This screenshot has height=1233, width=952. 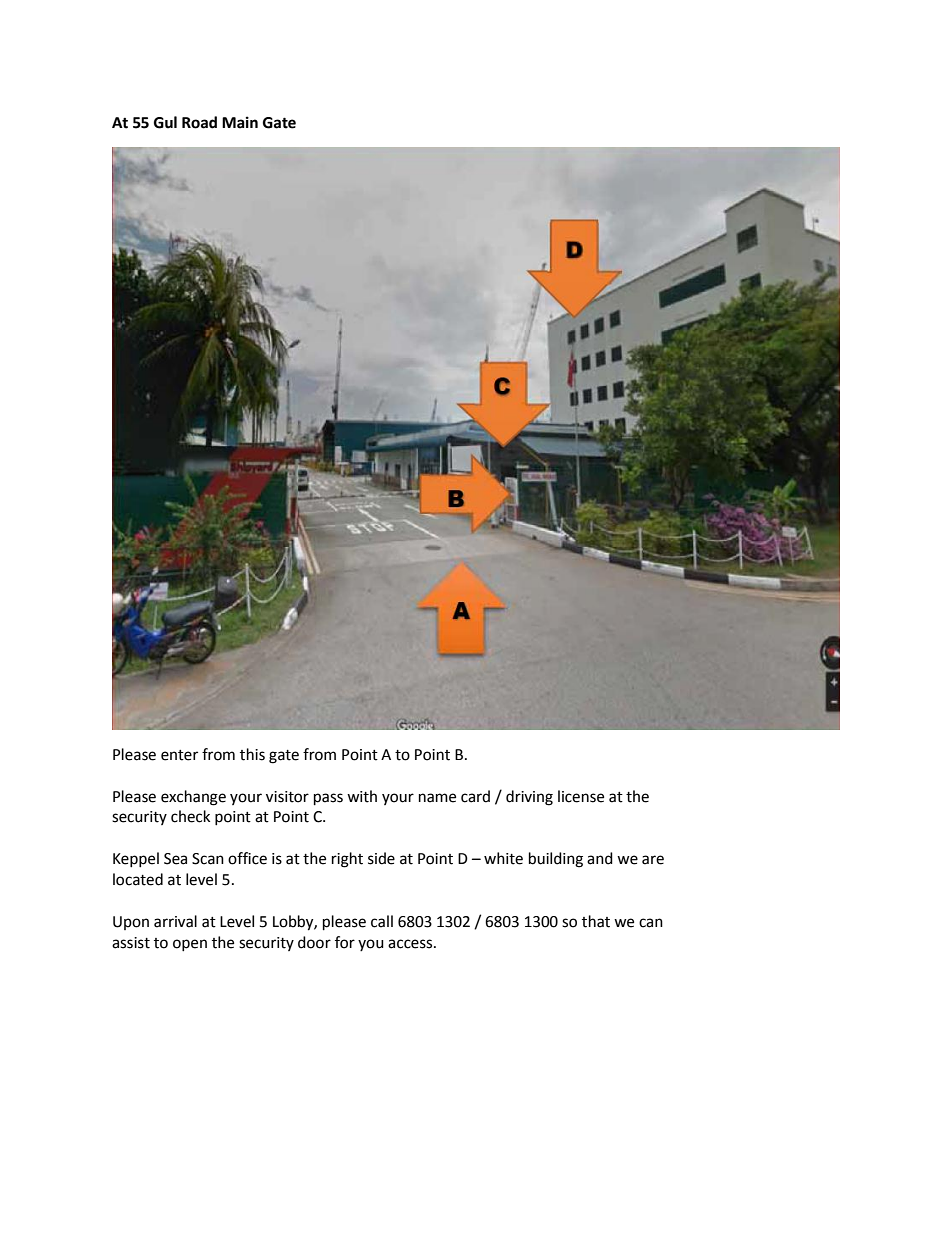 I want to click on Gul, so click(x=165, y=122).
